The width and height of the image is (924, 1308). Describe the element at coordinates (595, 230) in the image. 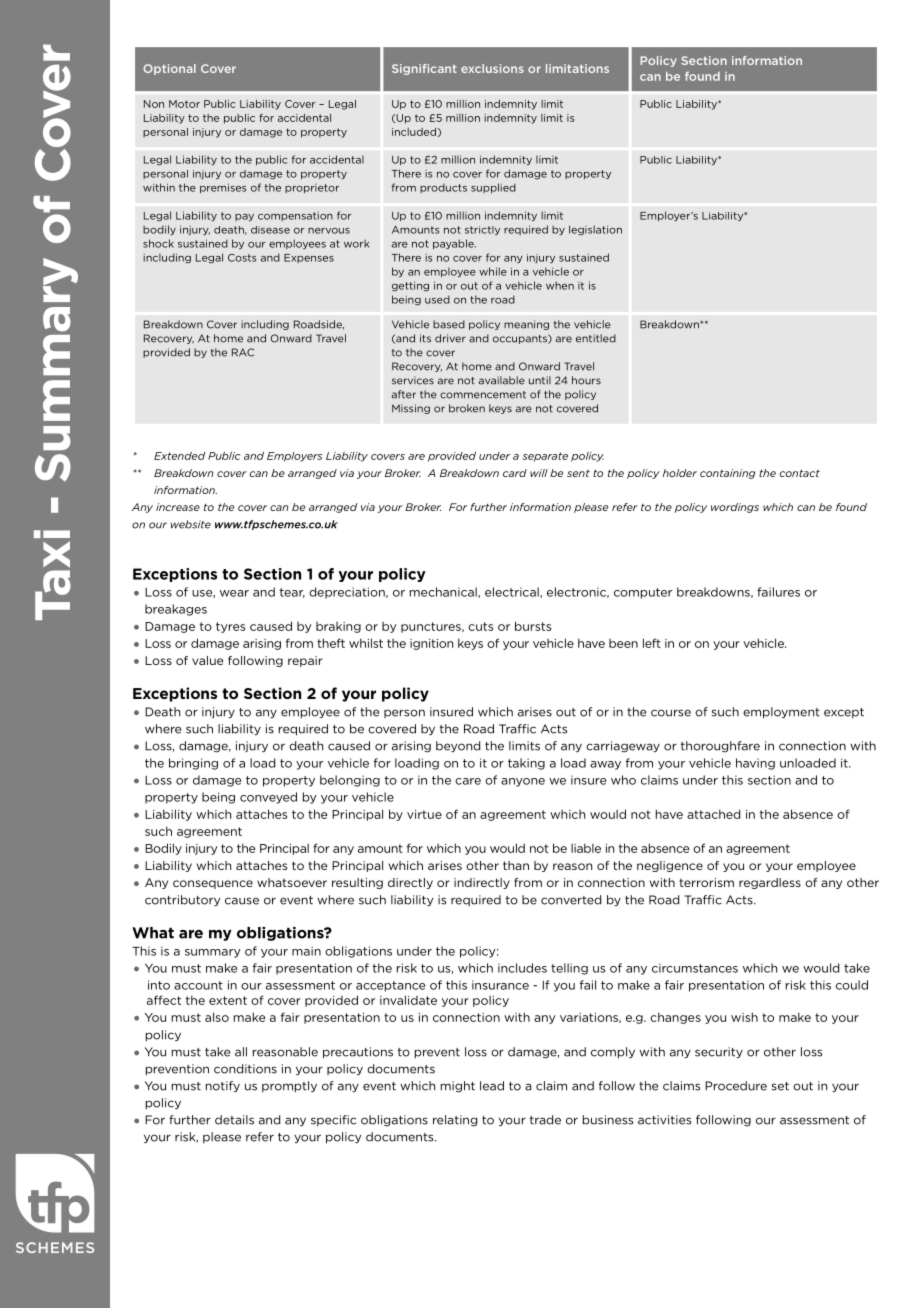

I see `legislation` at that location.
